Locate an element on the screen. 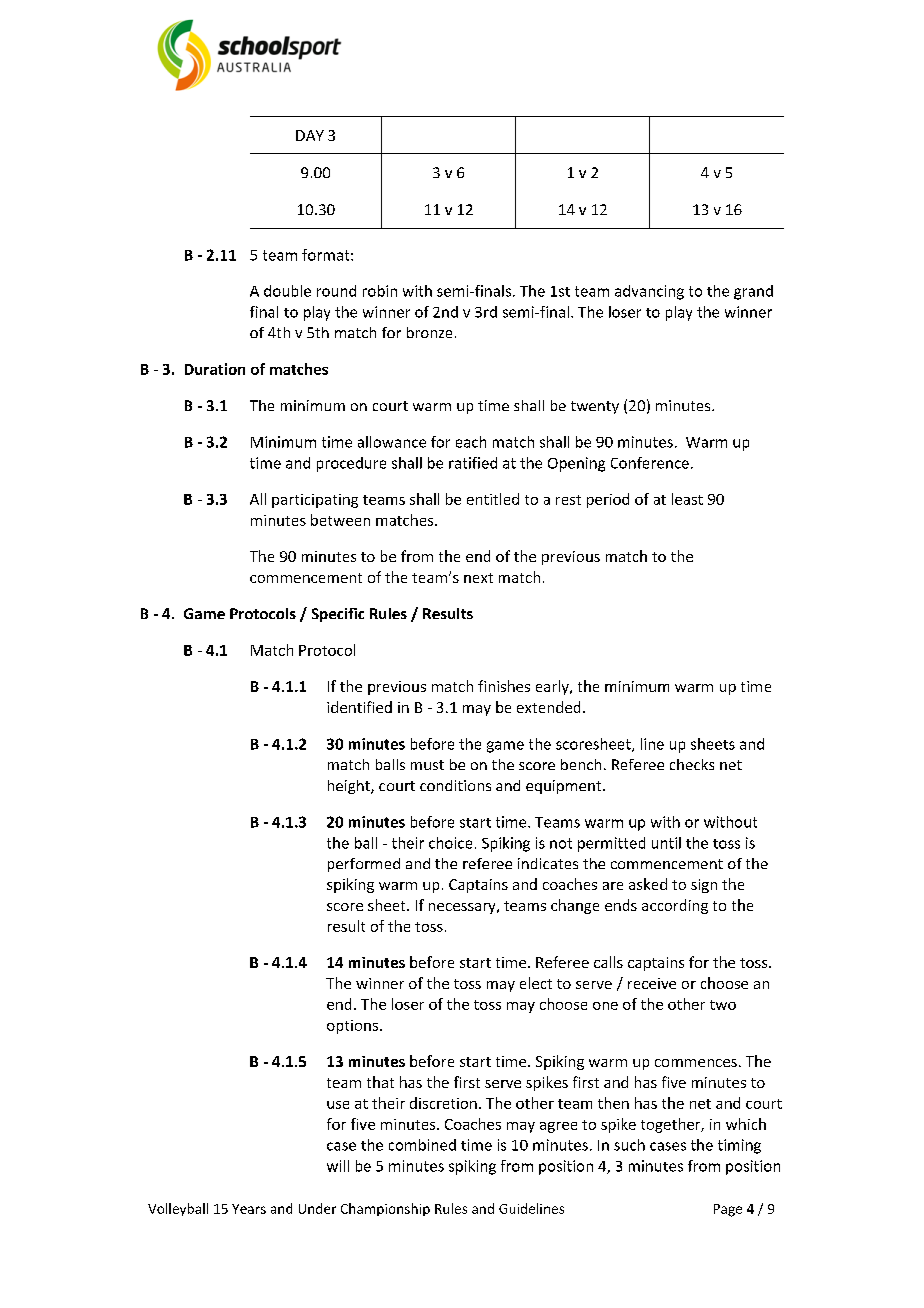 The height and width of the screenshot is (1308, 924). Specific is located at coordinates (338, 615).
